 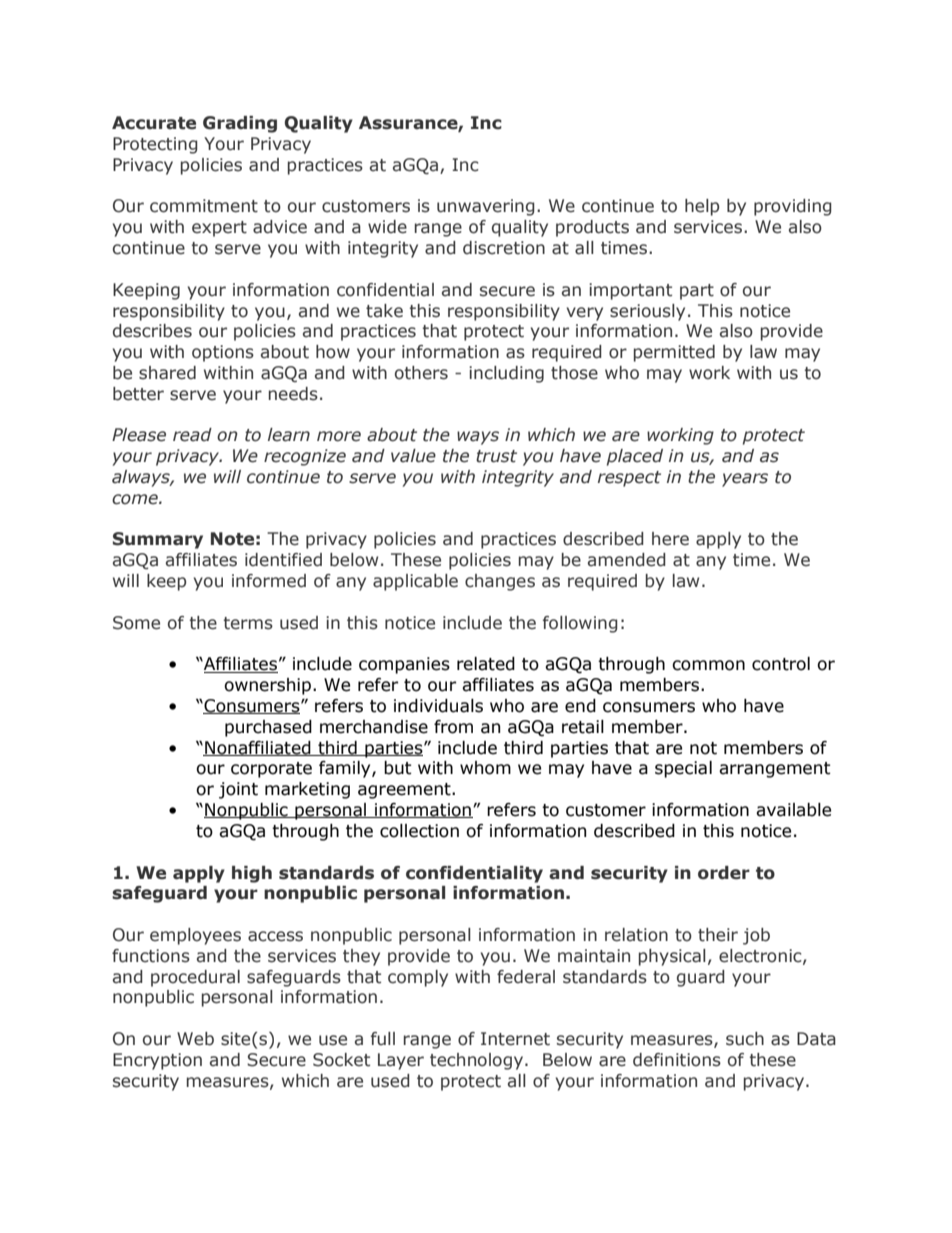 What do you see at coordinates (240, 124) in the document?
I see `Grading` at bounding box center [240, 124].
